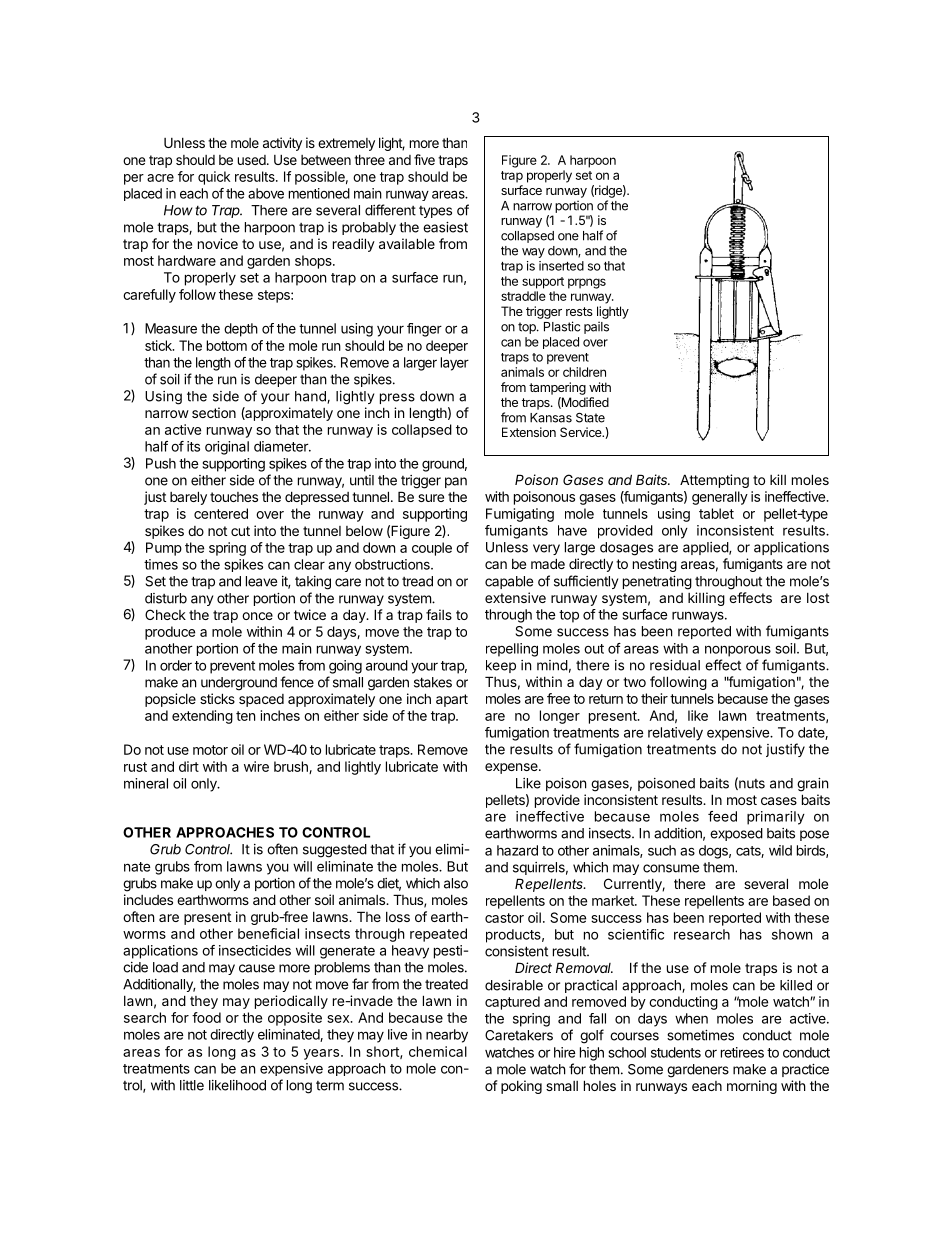  What do you see at coordinates (257, 616) in the screenshot?
I see `once` at bounding box center [257, 616].
